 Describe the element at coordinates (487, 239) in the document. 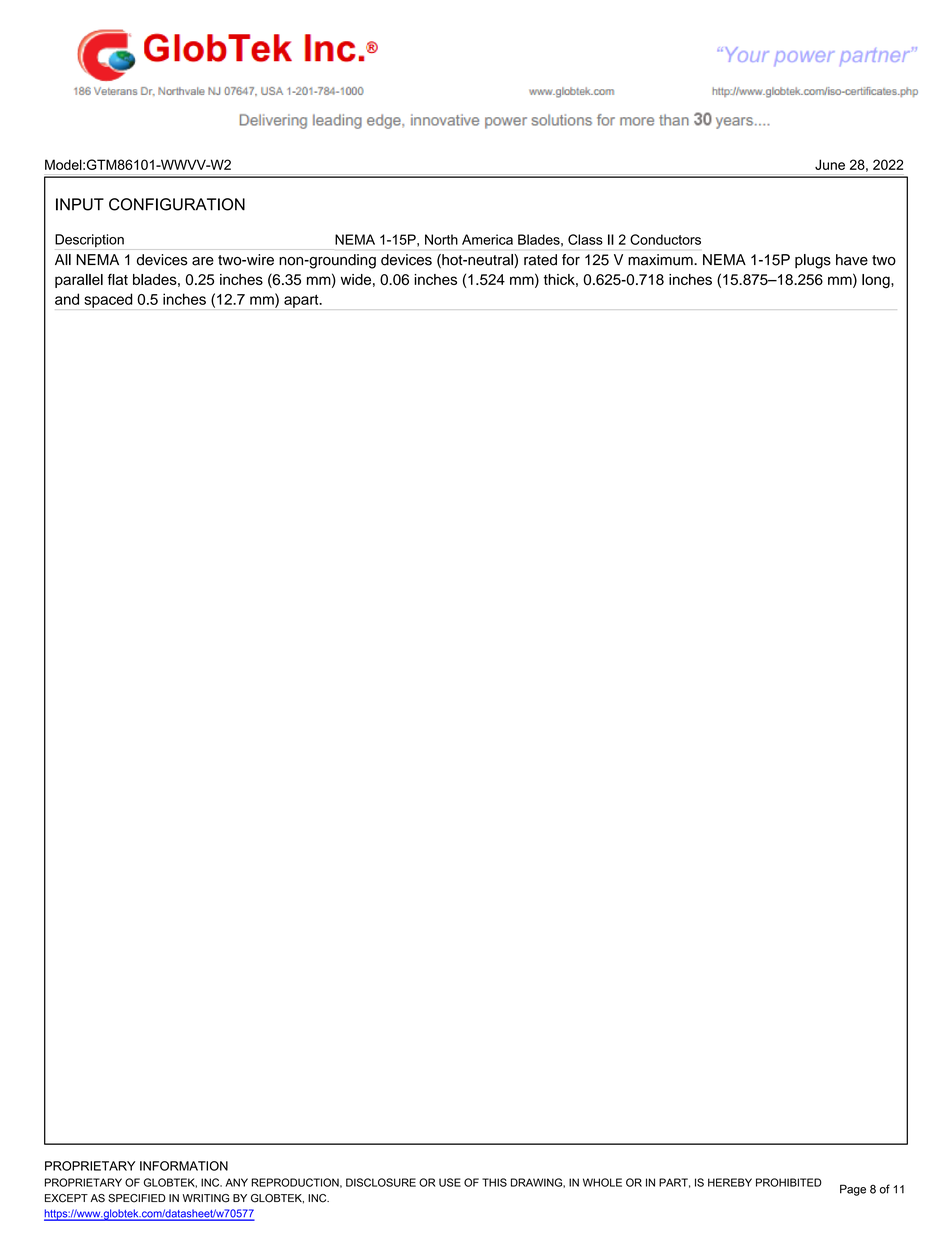

I see `America` at that location.
